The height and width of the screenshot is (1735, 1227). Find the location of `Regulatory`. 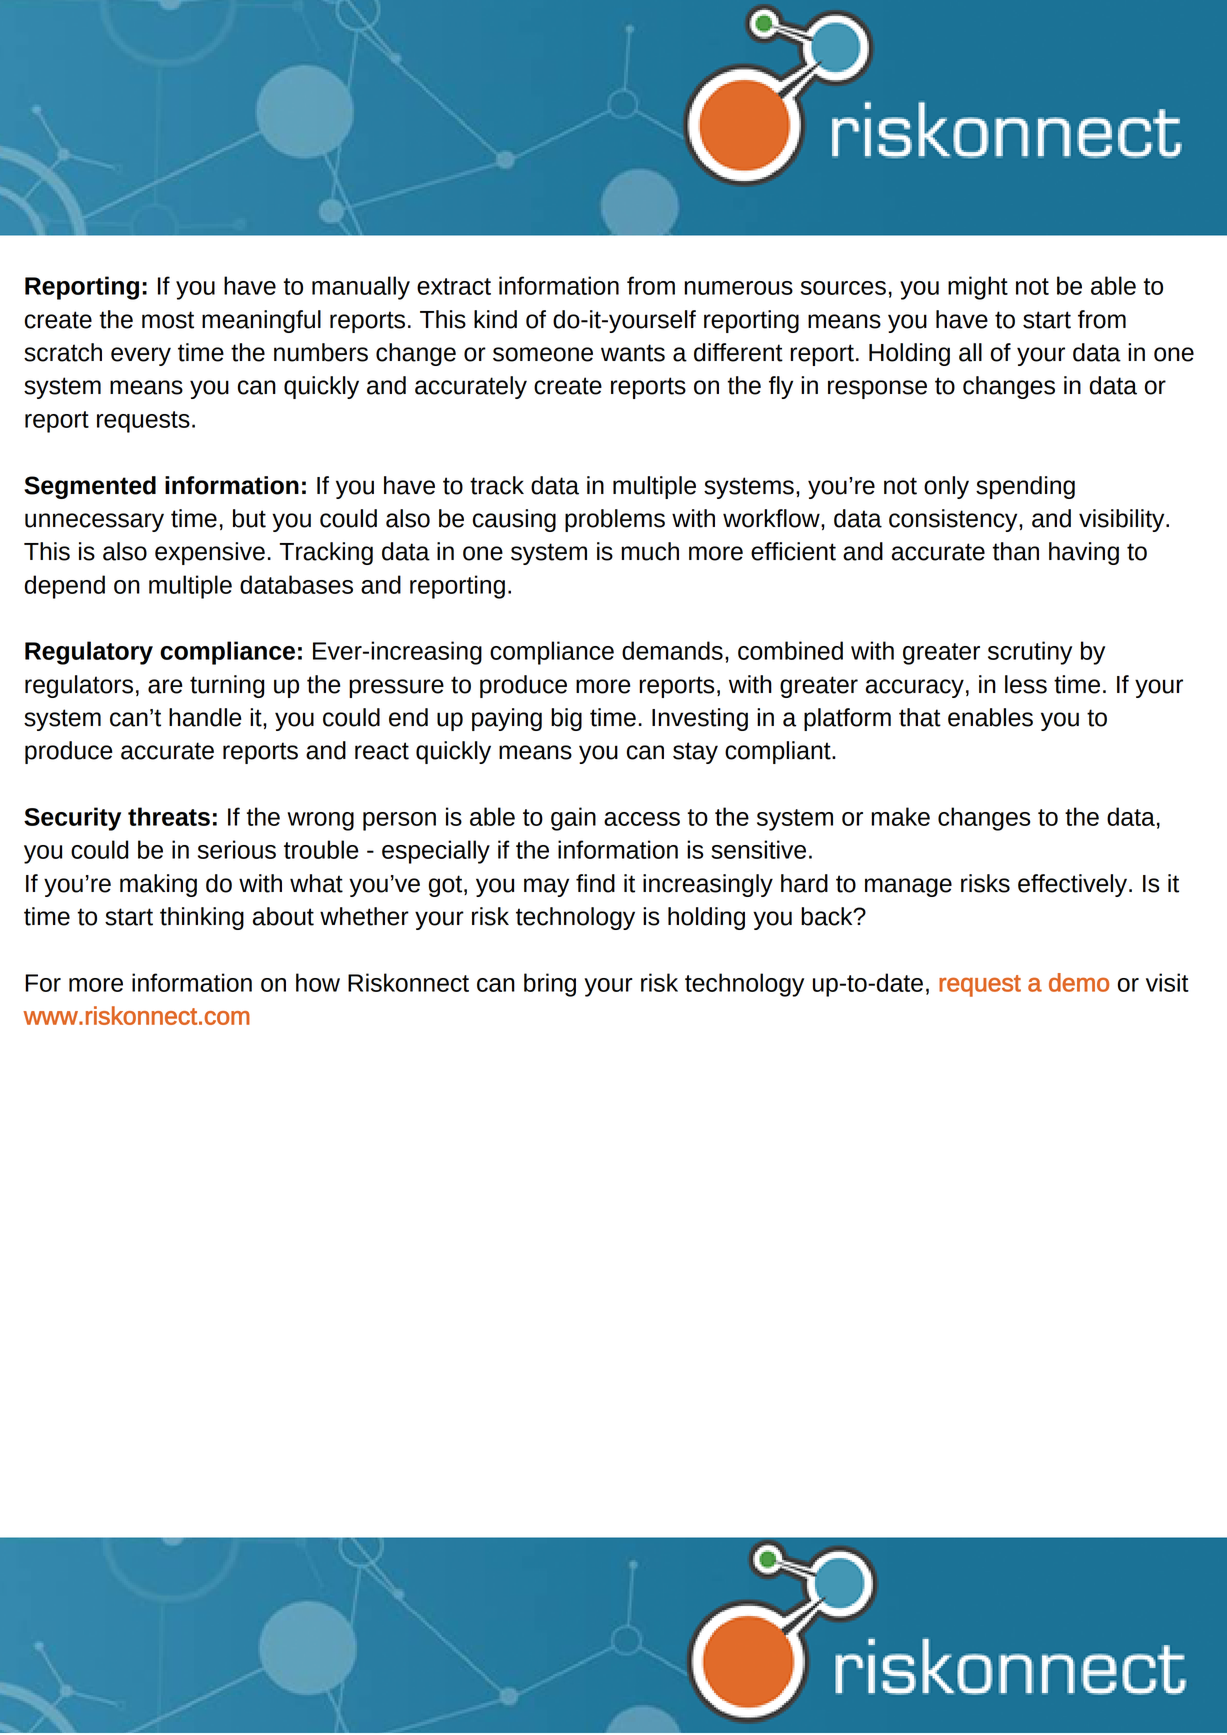

Regulatory is located at coordinates (89, 653).
